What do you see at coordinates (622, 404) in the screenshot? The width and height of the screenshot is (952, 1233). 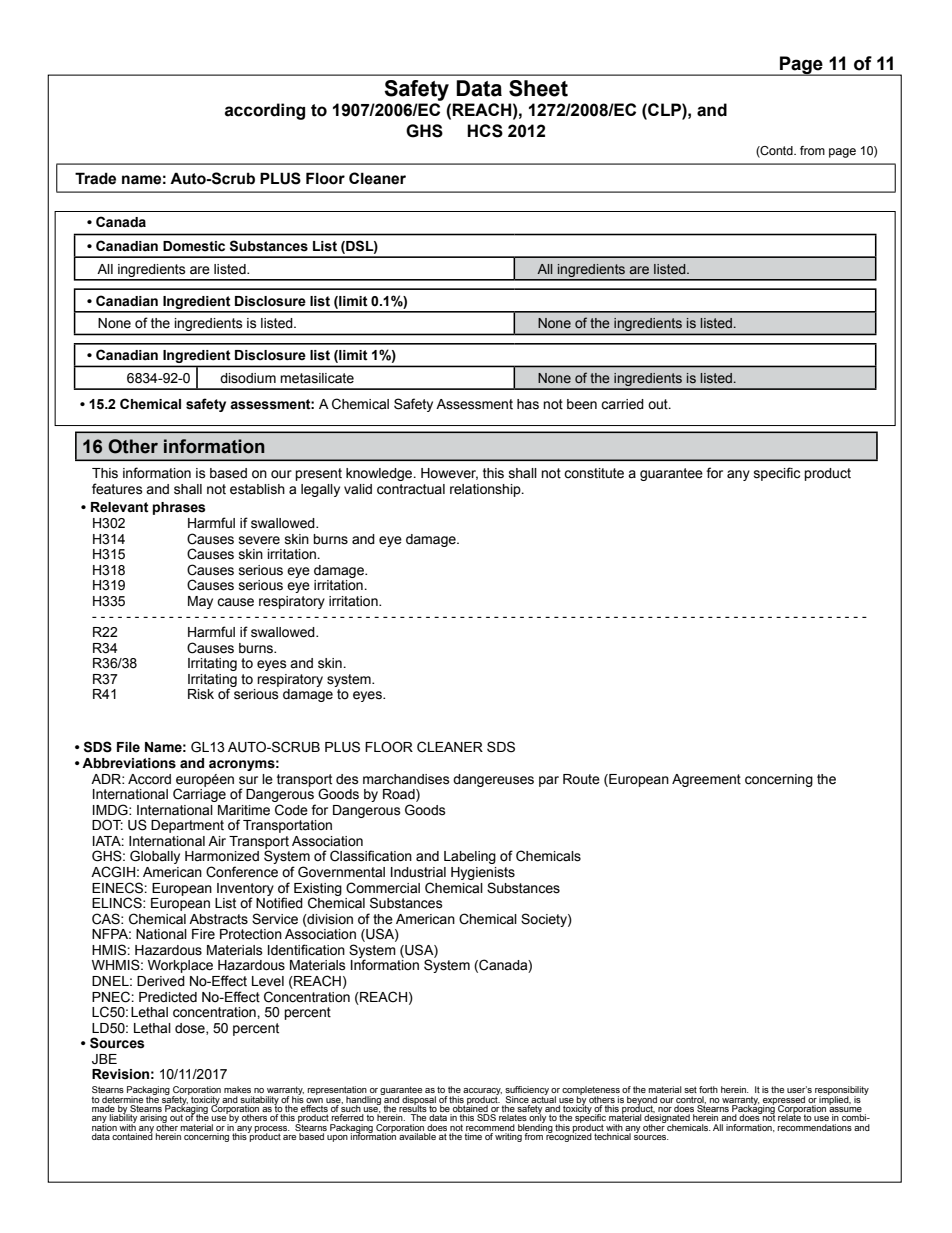 I see `carried` at bounding box center [622, 404].
